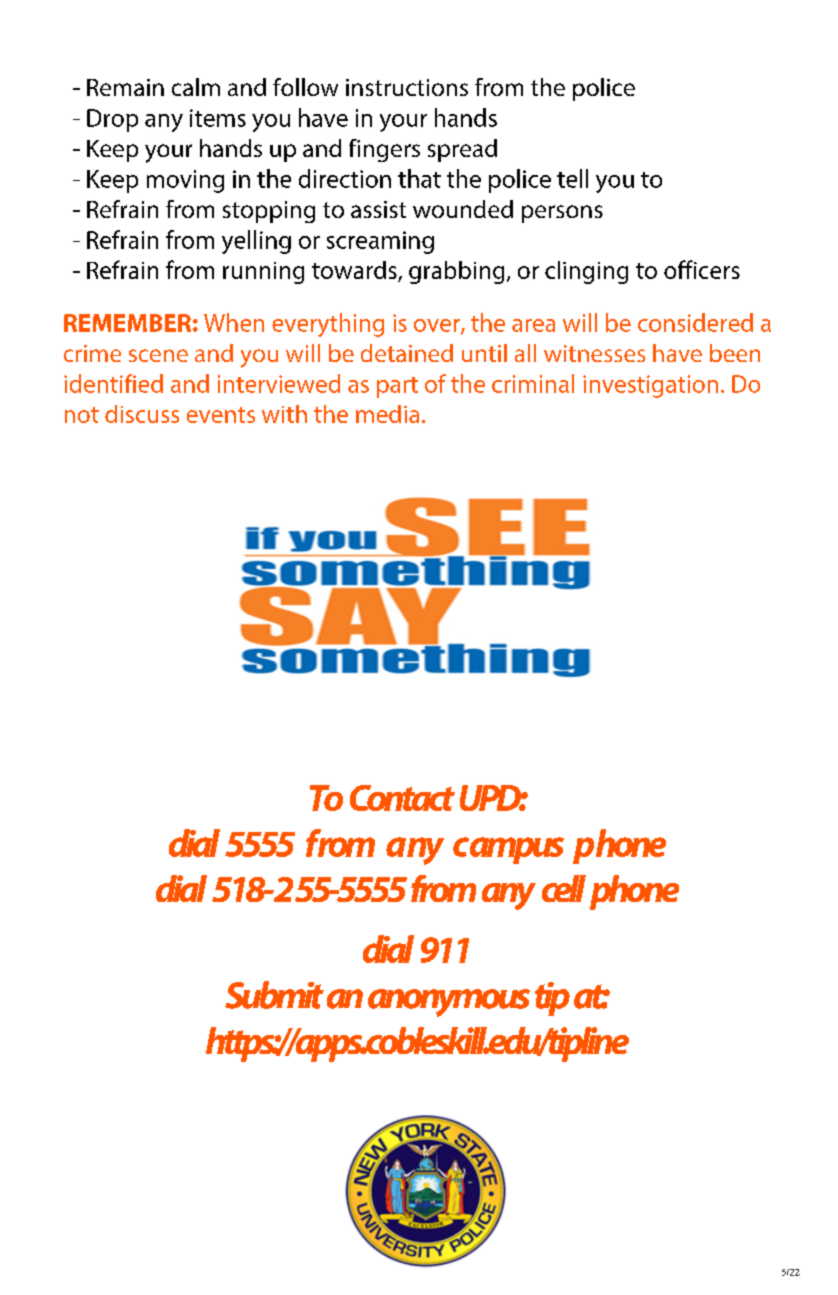  What do you see at coordinates (650, 386) in the screenshot?
I see `investigation` at bounding box center [650, 386].
